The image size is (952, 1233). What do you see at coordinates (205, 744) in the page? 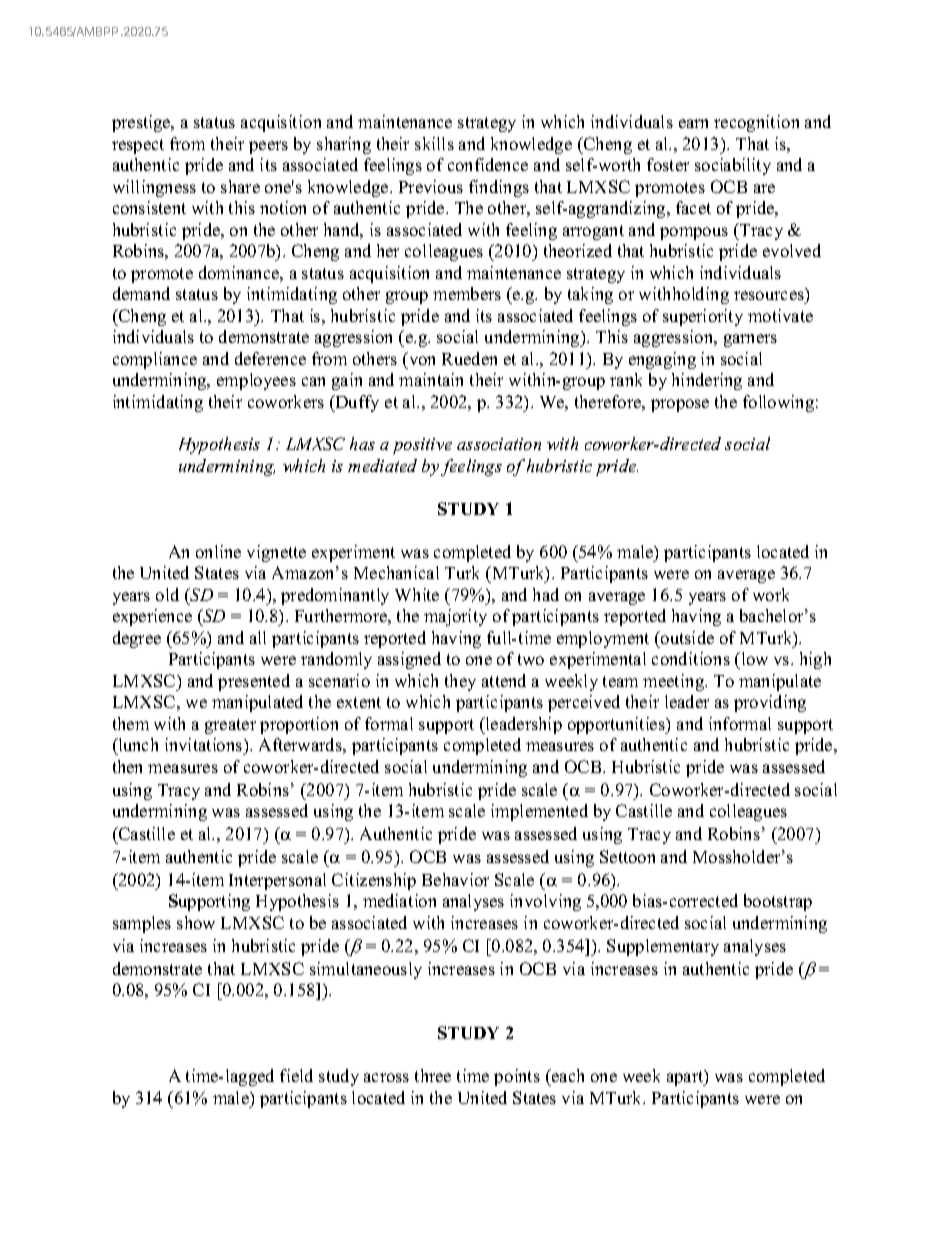
I see `invitations` at bounding box center [205, 744].
